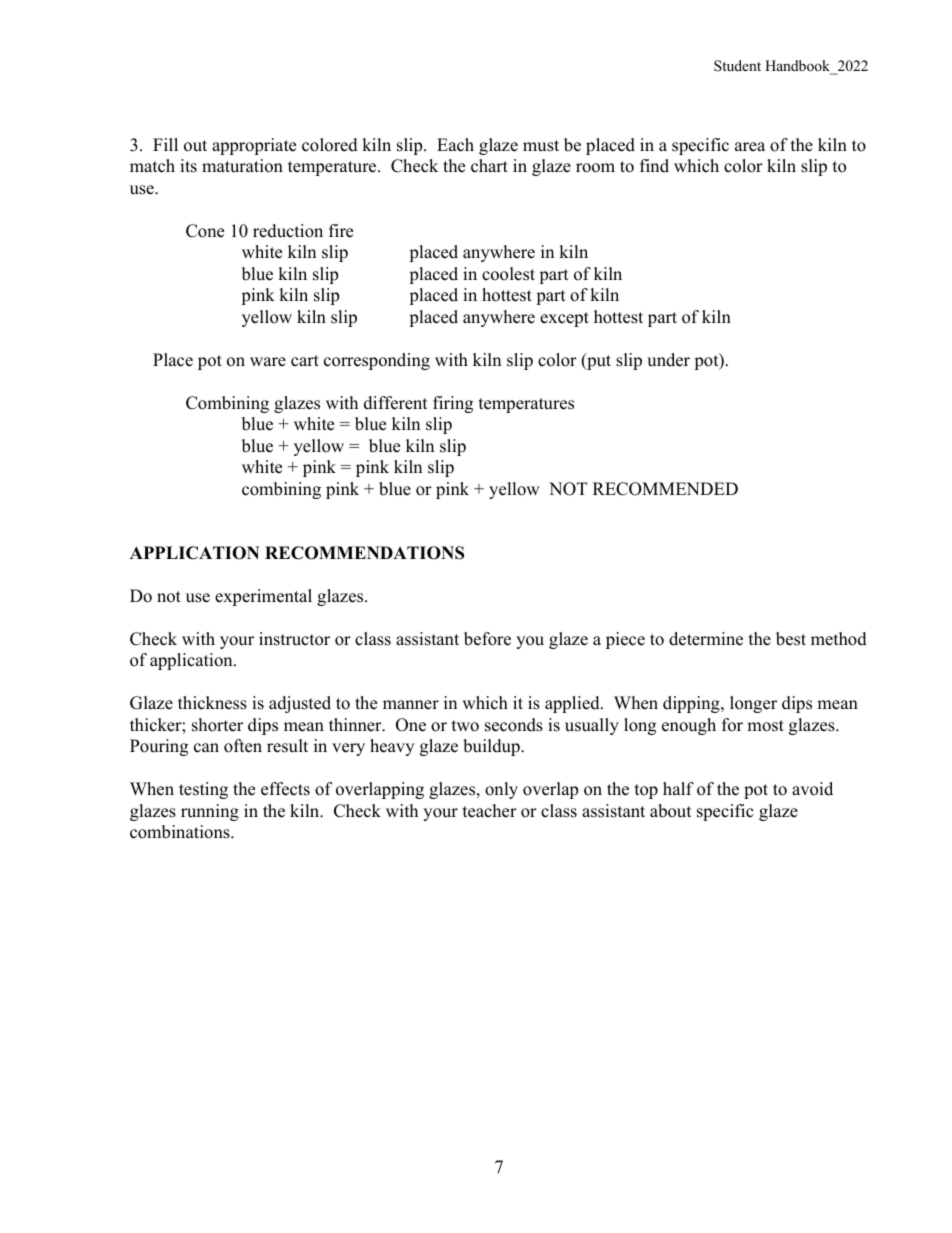 The height and width of the screenshot is (1233, 952). Describe the element at coordinates (812, 789) in the screenshot. I see `avoid` at that location.
